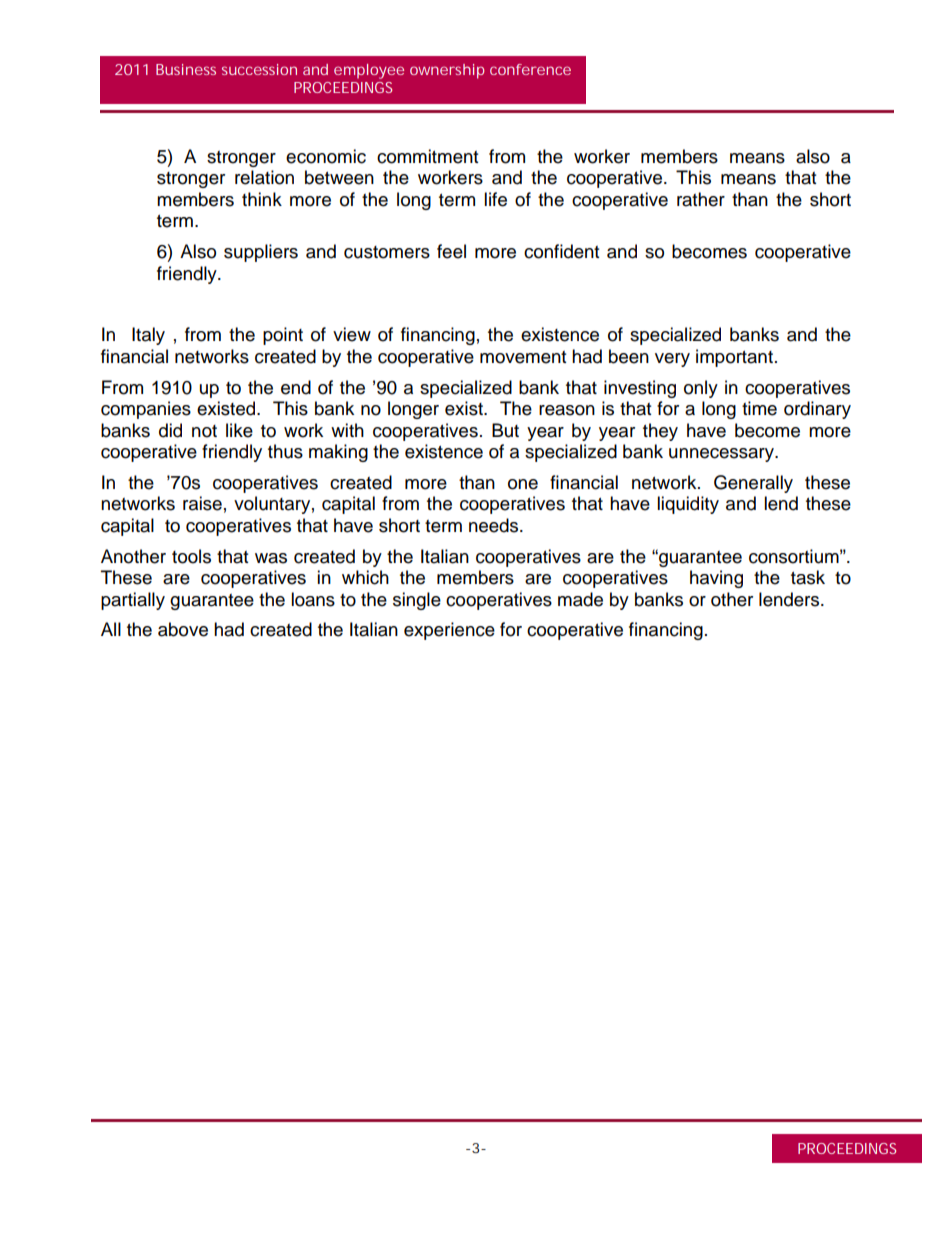  What do you see at coordinates (530, 69) in the document?
I see `conference` at bounding box center [530, 69].
